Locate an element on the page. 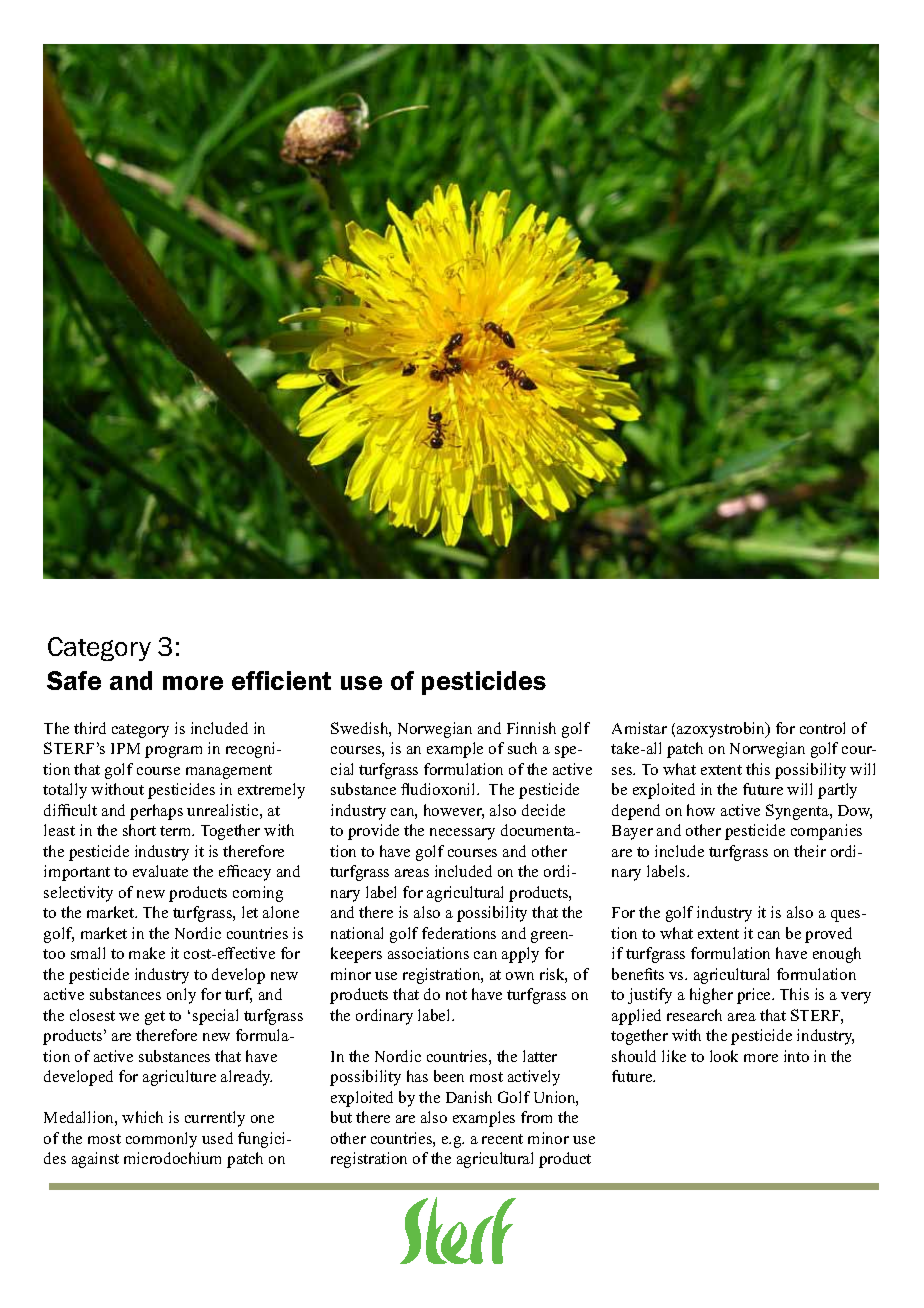 The width and height of the document is (924, 1308). apply is located at coordinates (520, 955).
